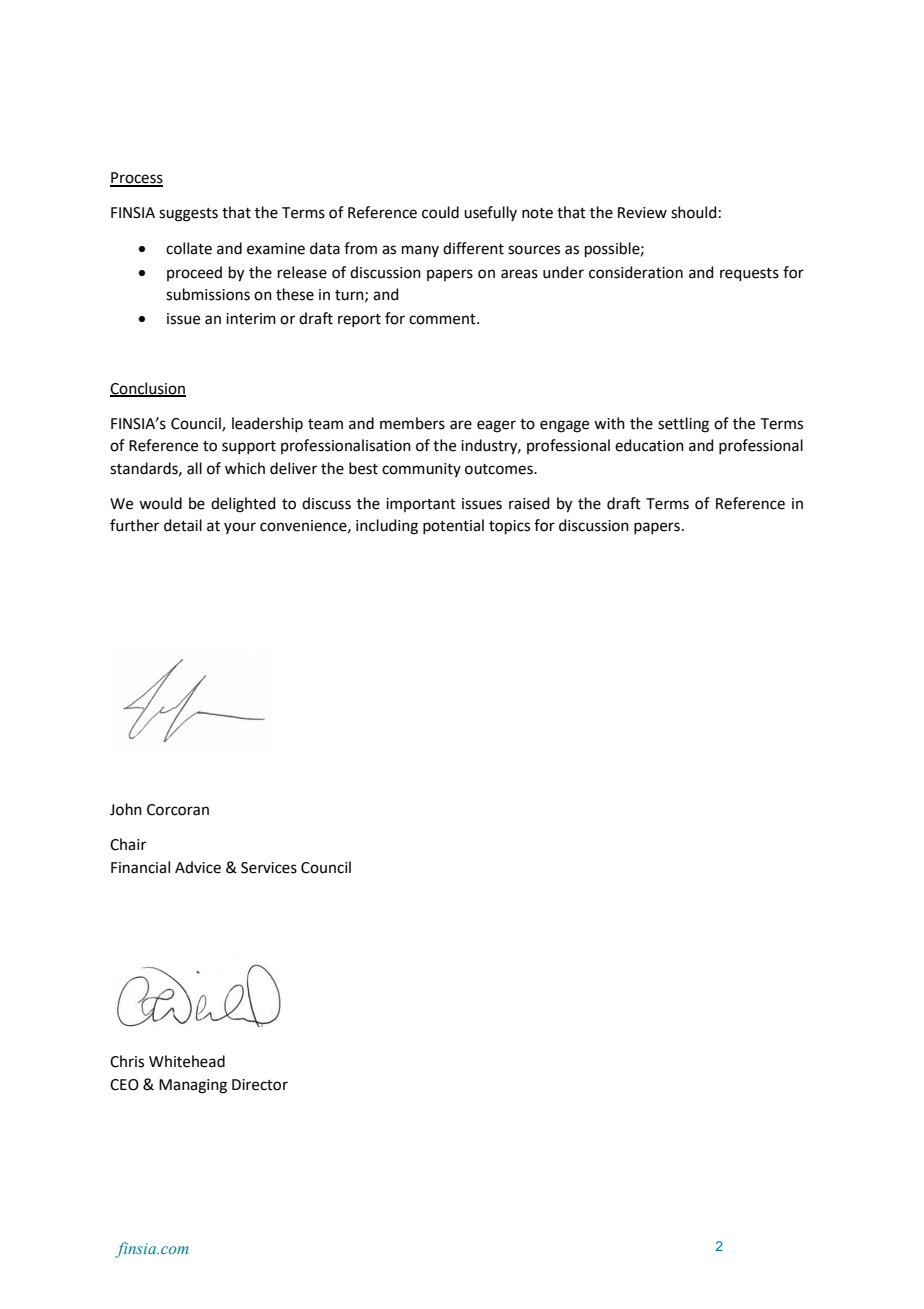 The width and height of the screenshot is (924, 1309). What do you see at coordinates (421, 505) in the screenshot?
I see `important` at bounding box center [421, 505].
